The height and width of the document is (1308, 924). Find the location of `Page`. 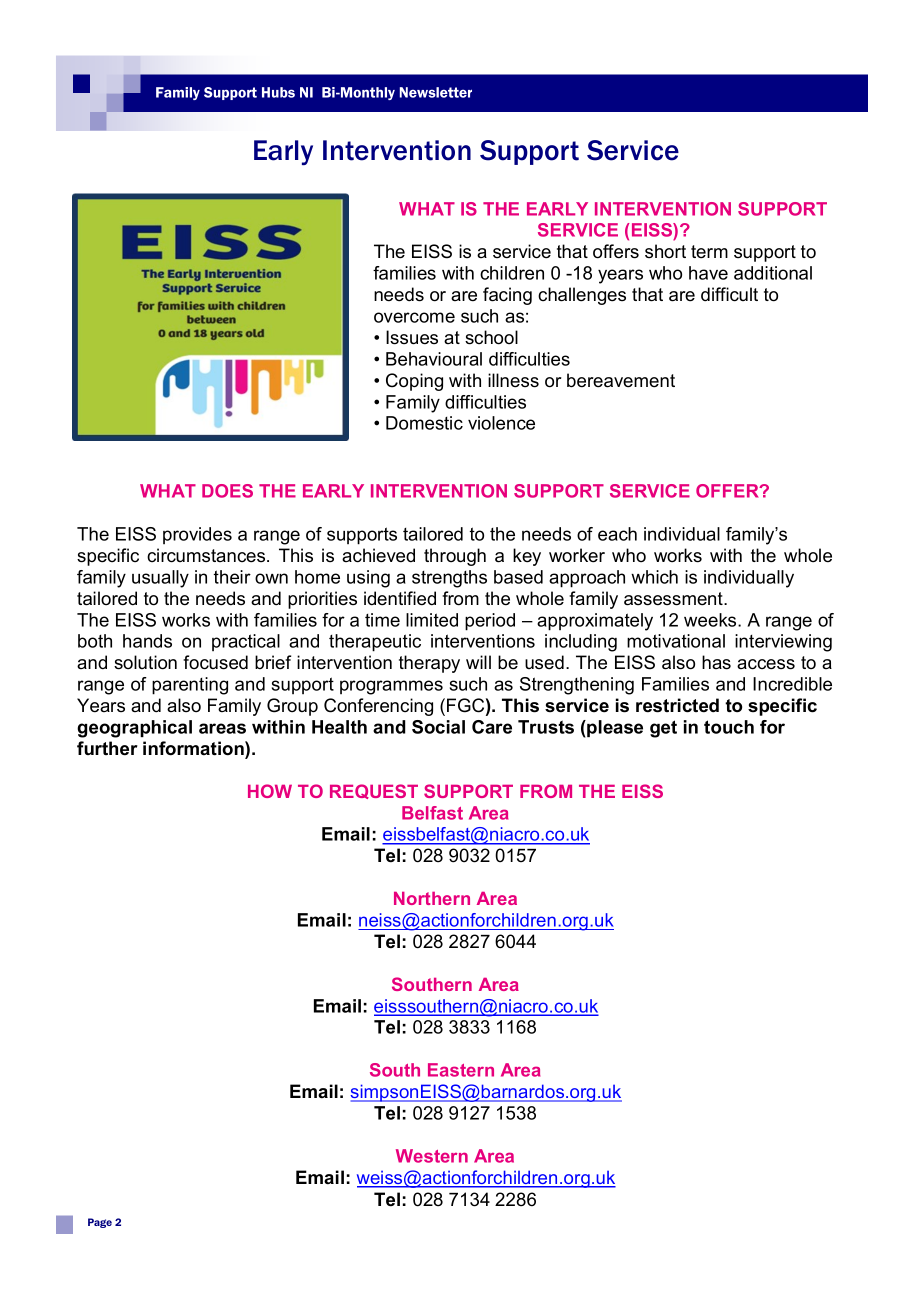

Page is located at coordinates (100, 1223).
